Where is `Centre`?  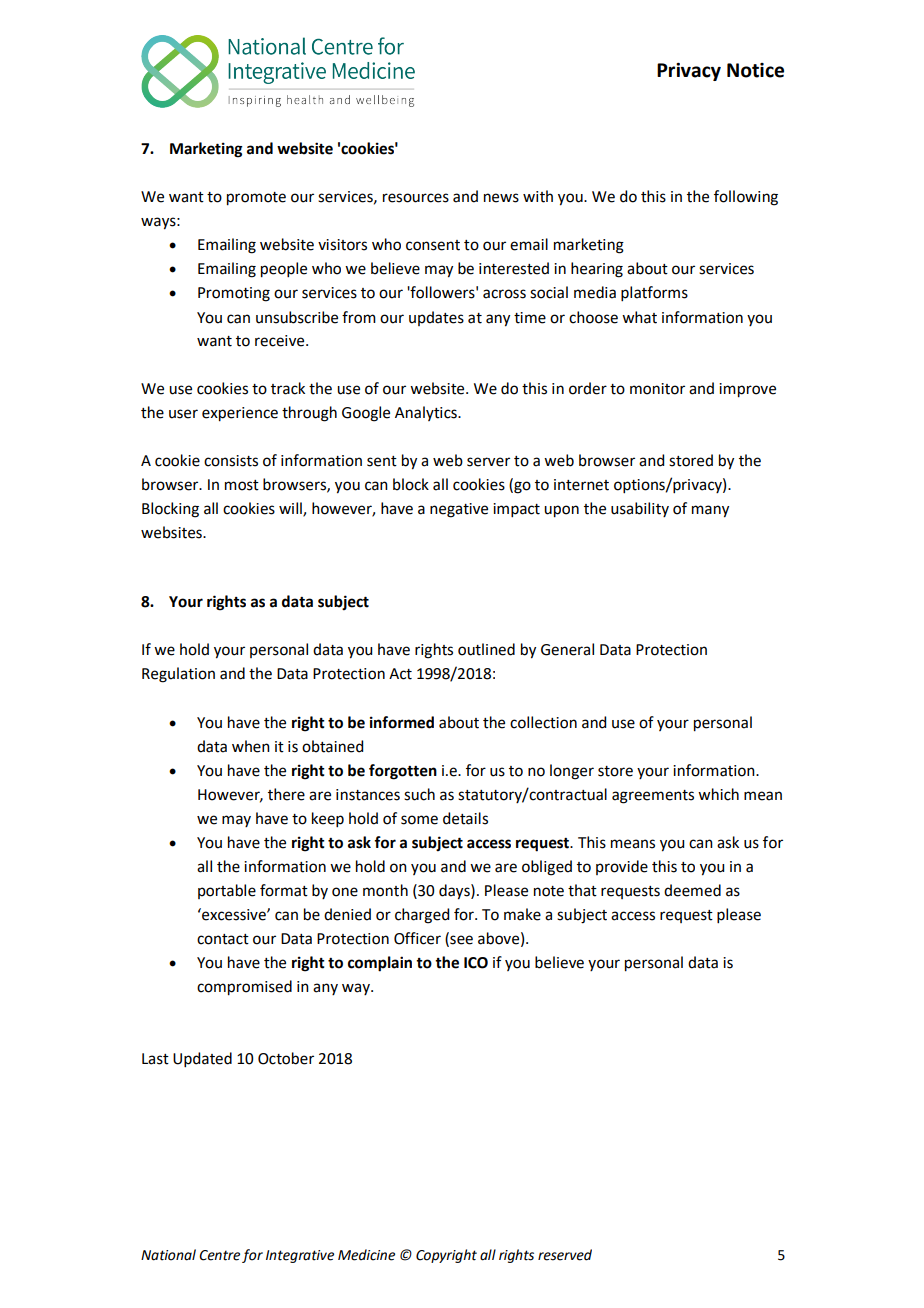
Centre is located at coordinates (219, 1255).
